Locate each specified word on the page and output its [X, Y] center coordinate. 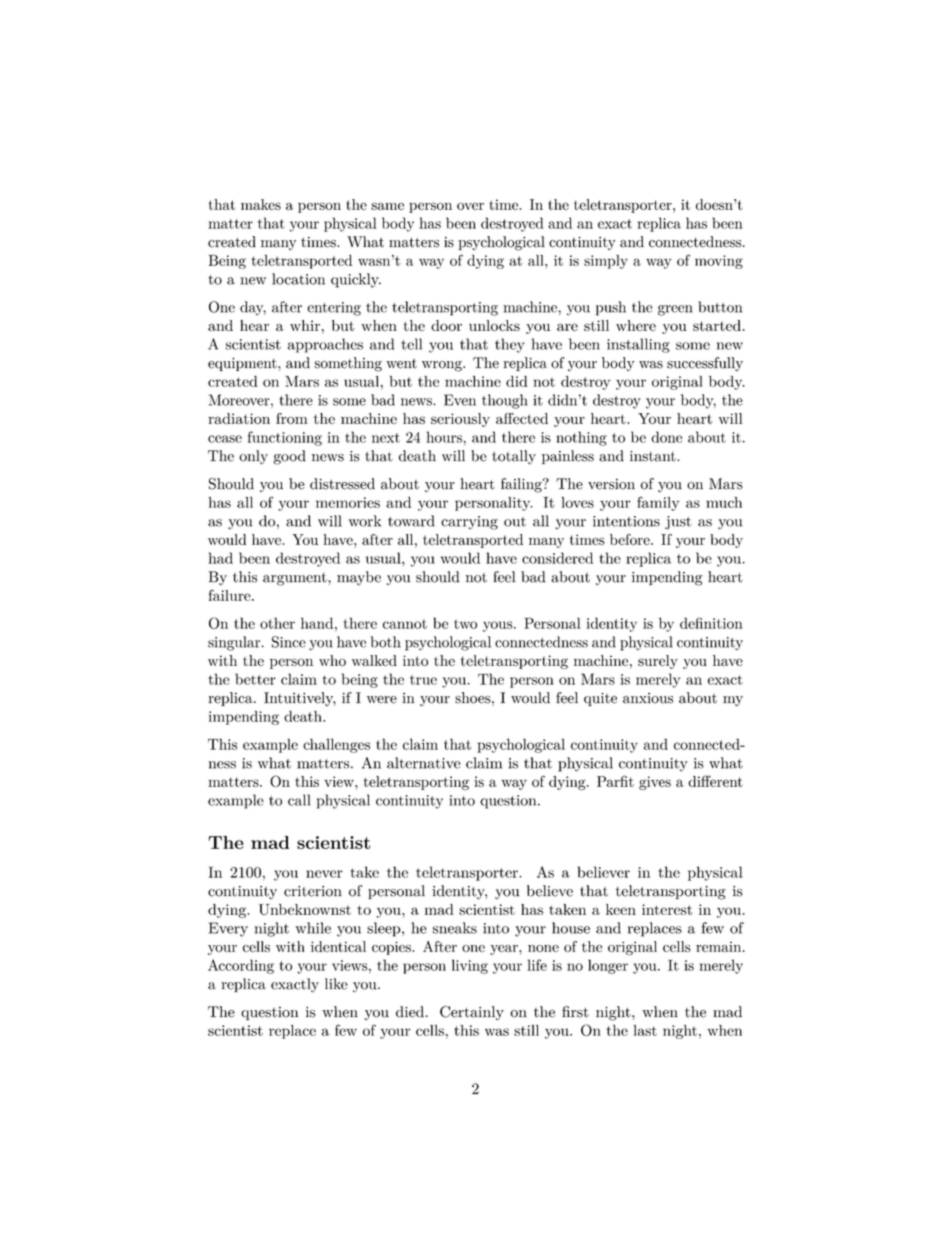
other [277, 623]
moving [719, 262]
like [336, 984]
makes [261, 204]
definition [711, 623]
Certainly [472, 1013]
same [387, 206]
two [465, 624]
